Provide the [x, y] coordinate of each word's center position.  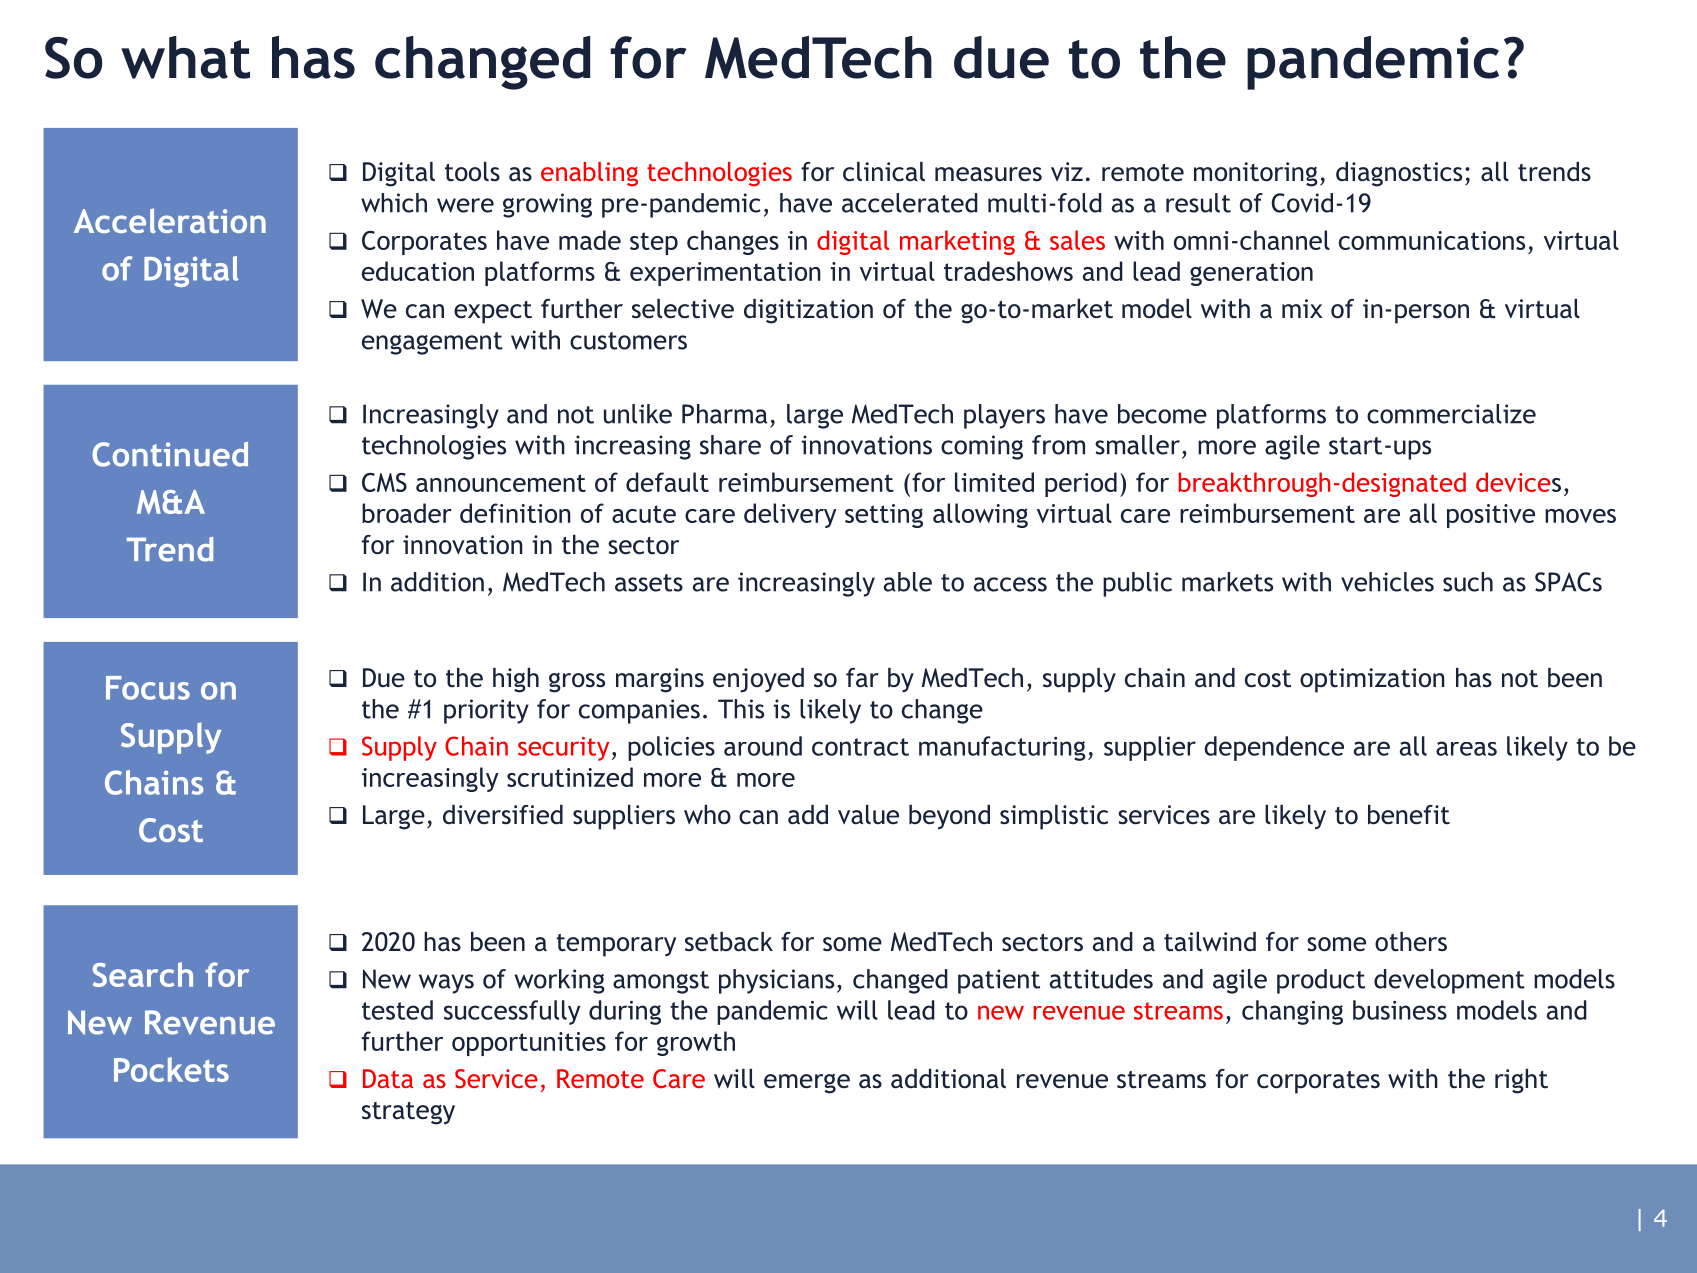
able [908, 582]
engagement [432, 343]
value [868, 815]
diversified [503, 815]
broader [407, 513]
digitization [808, 311]
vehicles [1387, 582]
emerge [807, 1084]
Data [388, 1078]
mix [1302, 308]
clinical [884, 172]
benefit [1409, 815]
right [1521, 1081]
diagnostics [1399, 174]
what [185, 57]
